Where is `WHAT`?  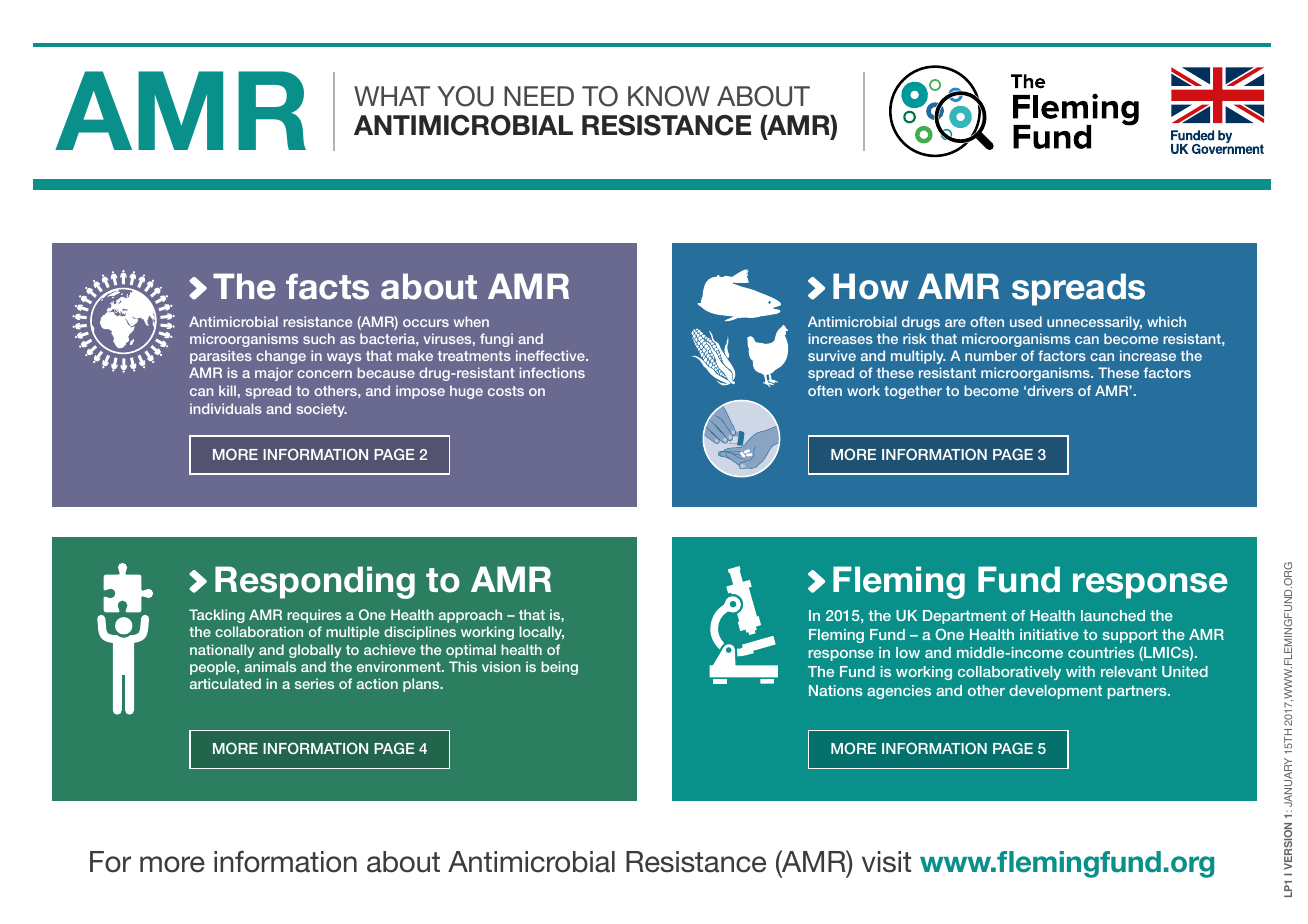 WHAT is located at coordinates (392, 96).
